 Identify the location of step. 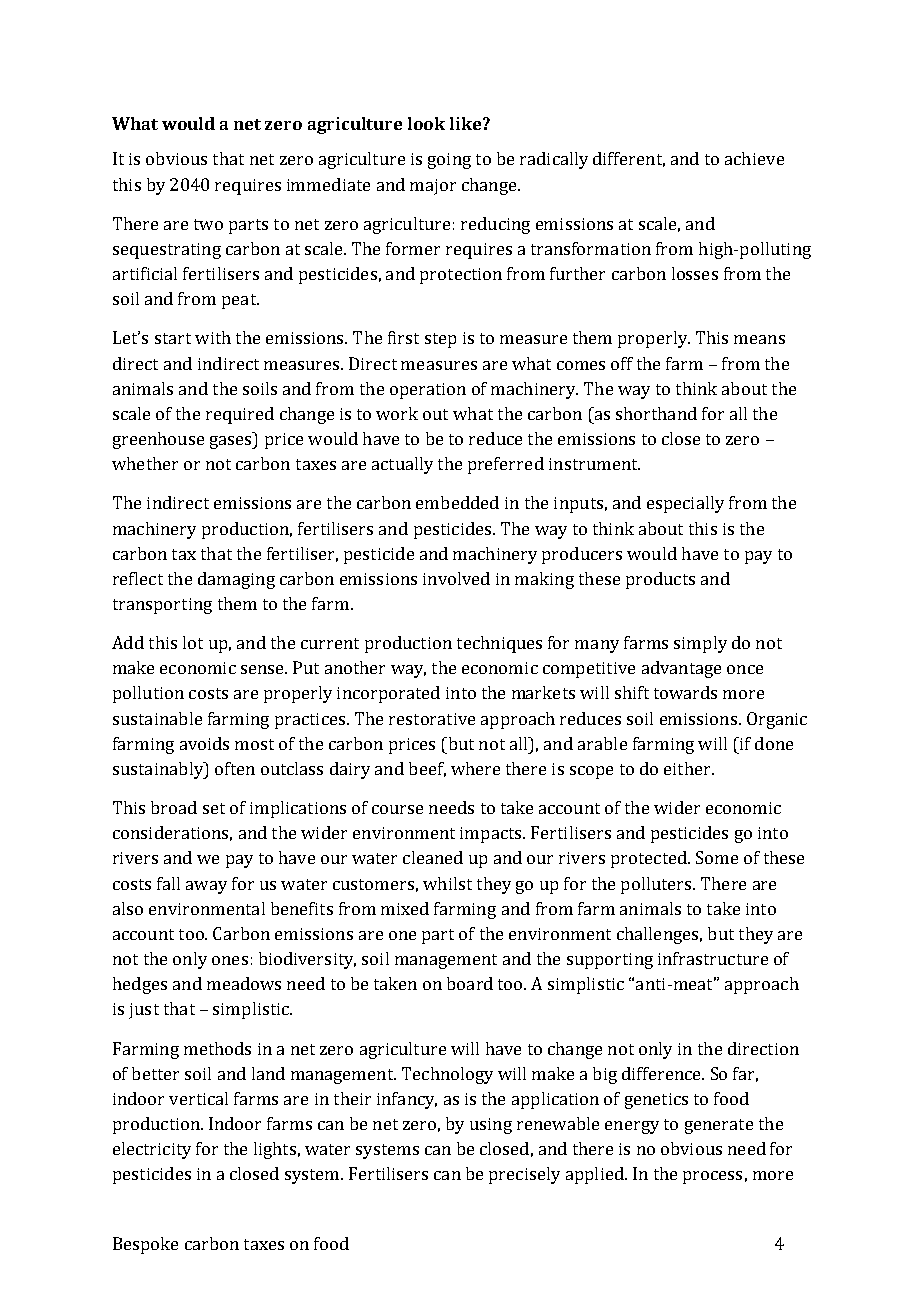
(440, 340).
